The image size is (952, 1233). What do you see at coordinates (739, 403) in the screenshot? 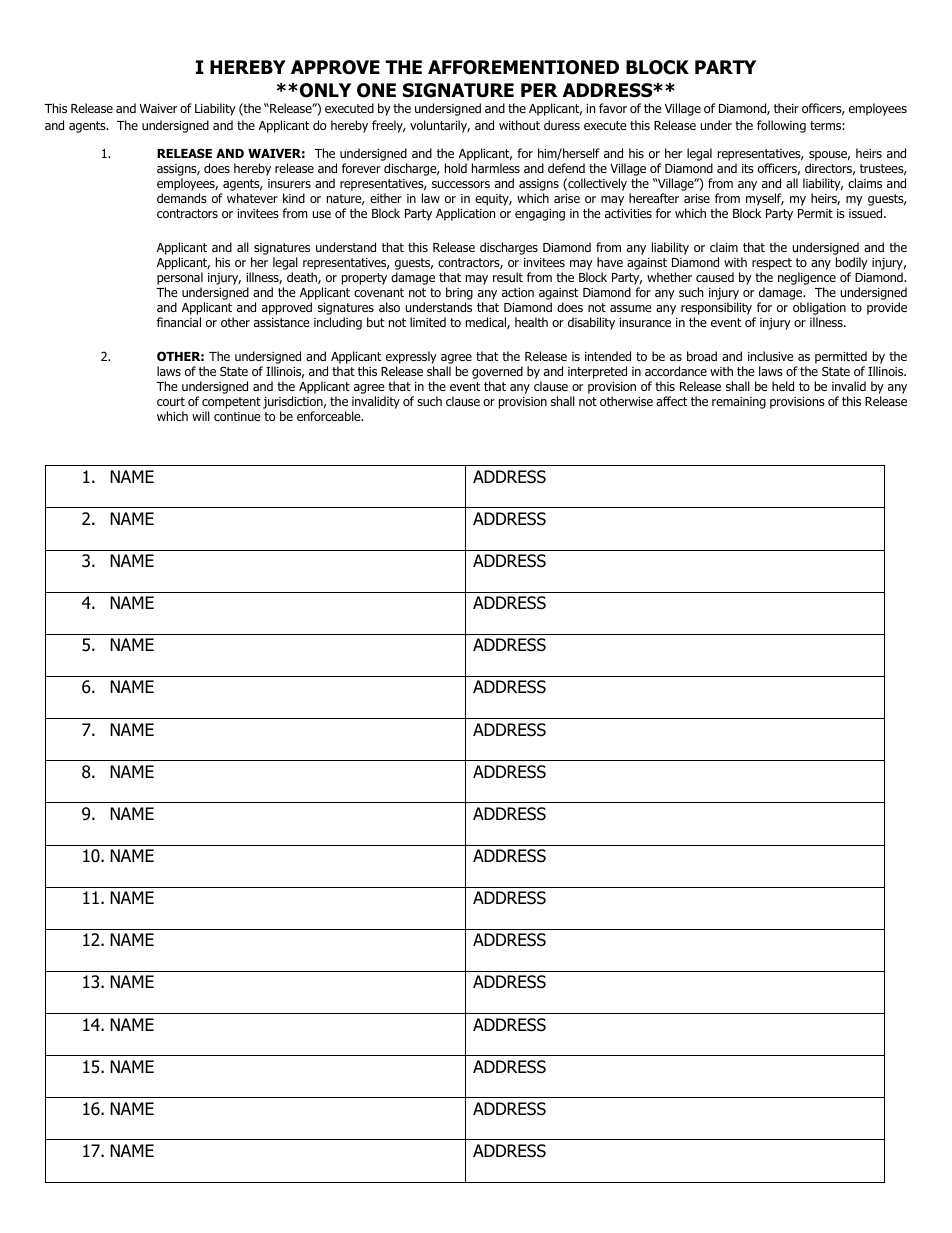
I see `remaining` at bounding box center [739, 403].
